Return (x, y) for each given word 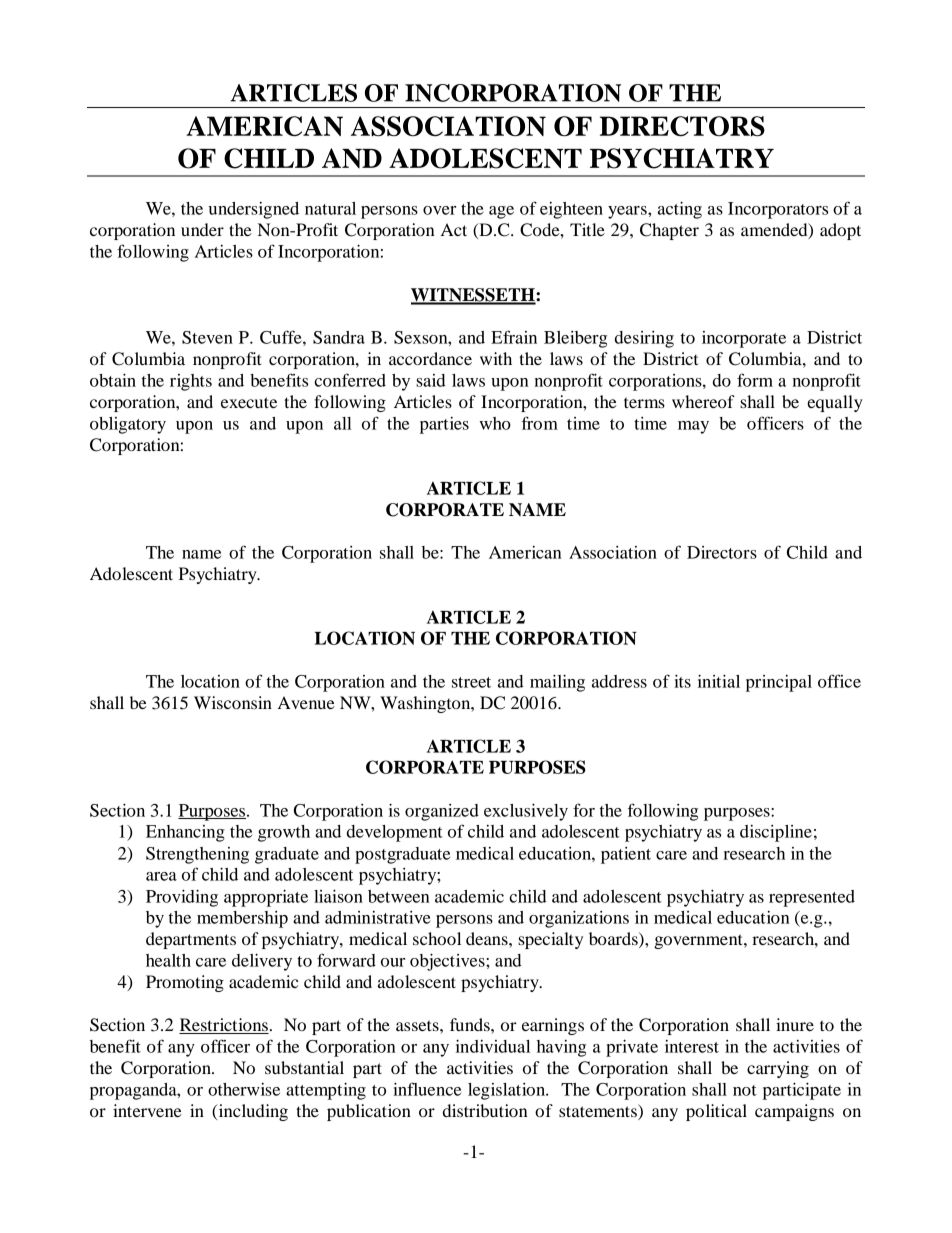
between (399, 896)
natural (330, 208)
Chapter (669, 231)
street (471, 682)
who (495, 423)
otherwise (244, 1089)
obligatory (128, 425)
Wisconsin (233, 702)
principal (779, 683)
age (501, 212)
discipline (776, 833)
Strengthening (197, 855)
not (745, 1090)
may (693, 427)
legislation (508, 1091)
